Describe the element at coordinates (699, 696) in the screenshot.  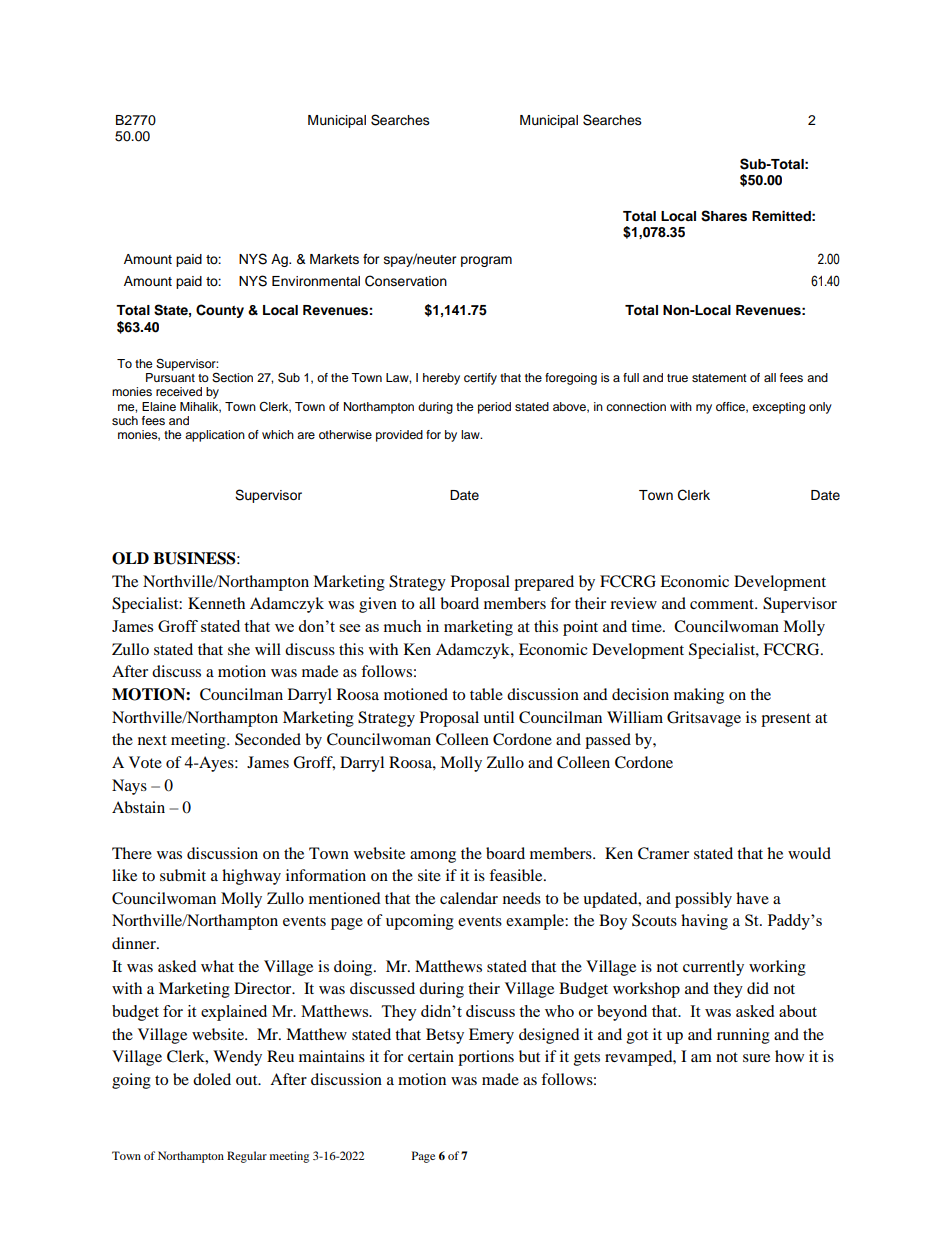
I see `making` at that location.
